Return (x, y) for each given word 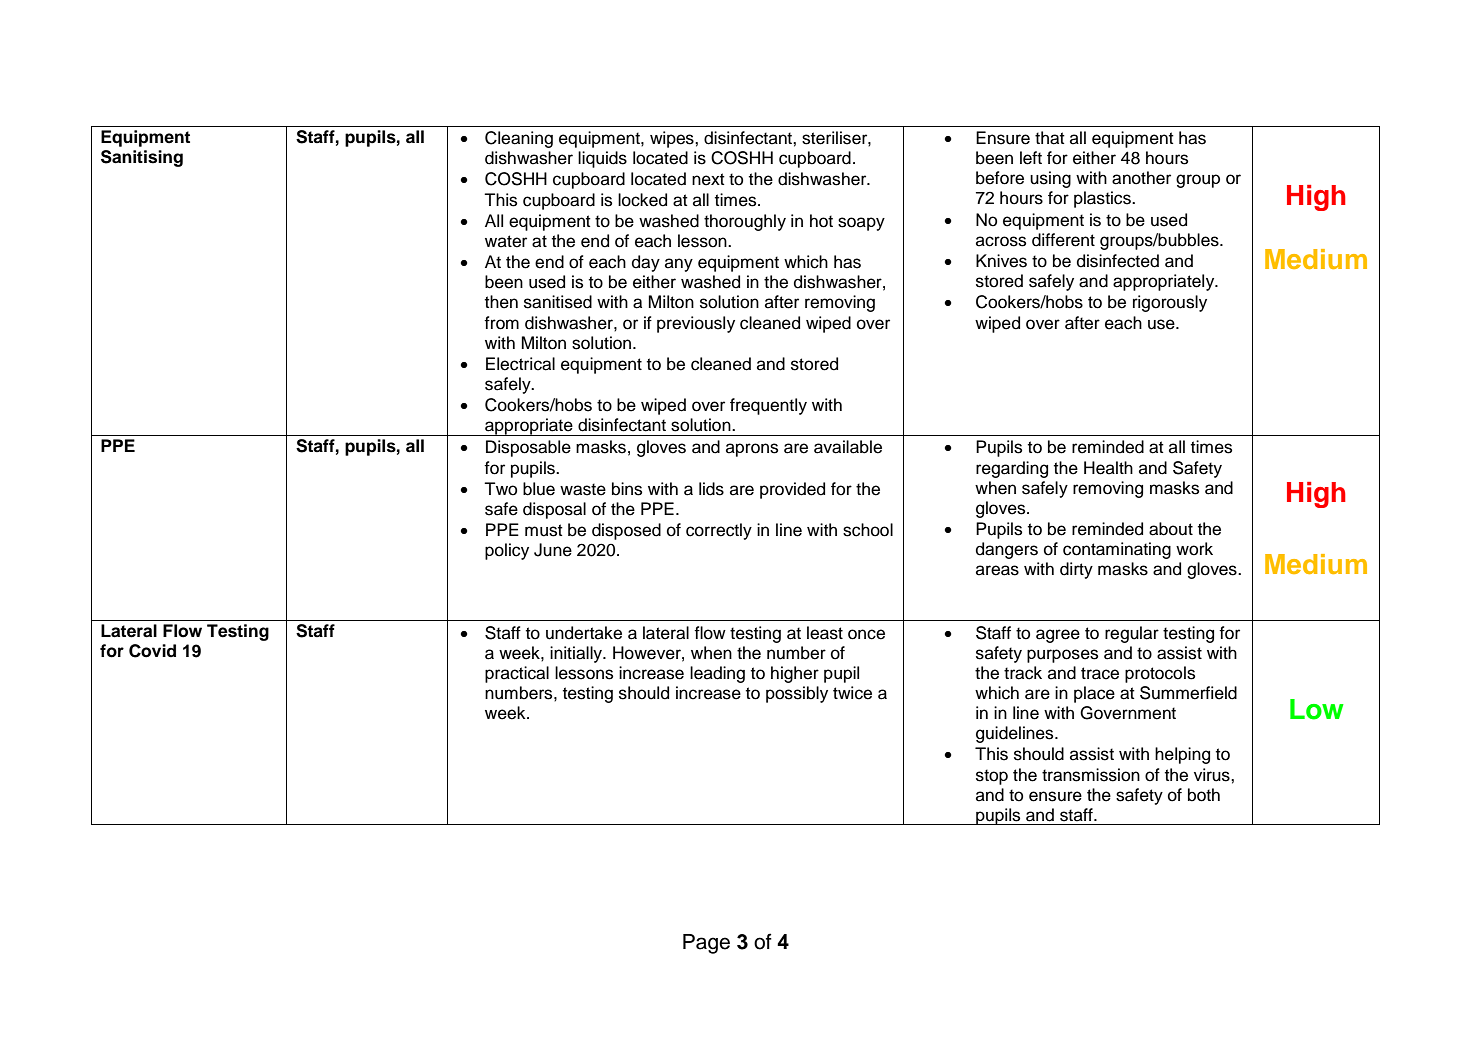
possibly (797, 694)
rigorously (1170, 303)
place (1094, 694)
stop (992, 777)
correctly (719, 531)
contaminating (1117, 550)
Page (706, 944)
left (1031, 158)
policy (507, 551)
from (501, 323)
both (1204, 795)
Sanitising (142, 158)
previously (696, 324)
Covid (152, 651)
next (708, 179)
